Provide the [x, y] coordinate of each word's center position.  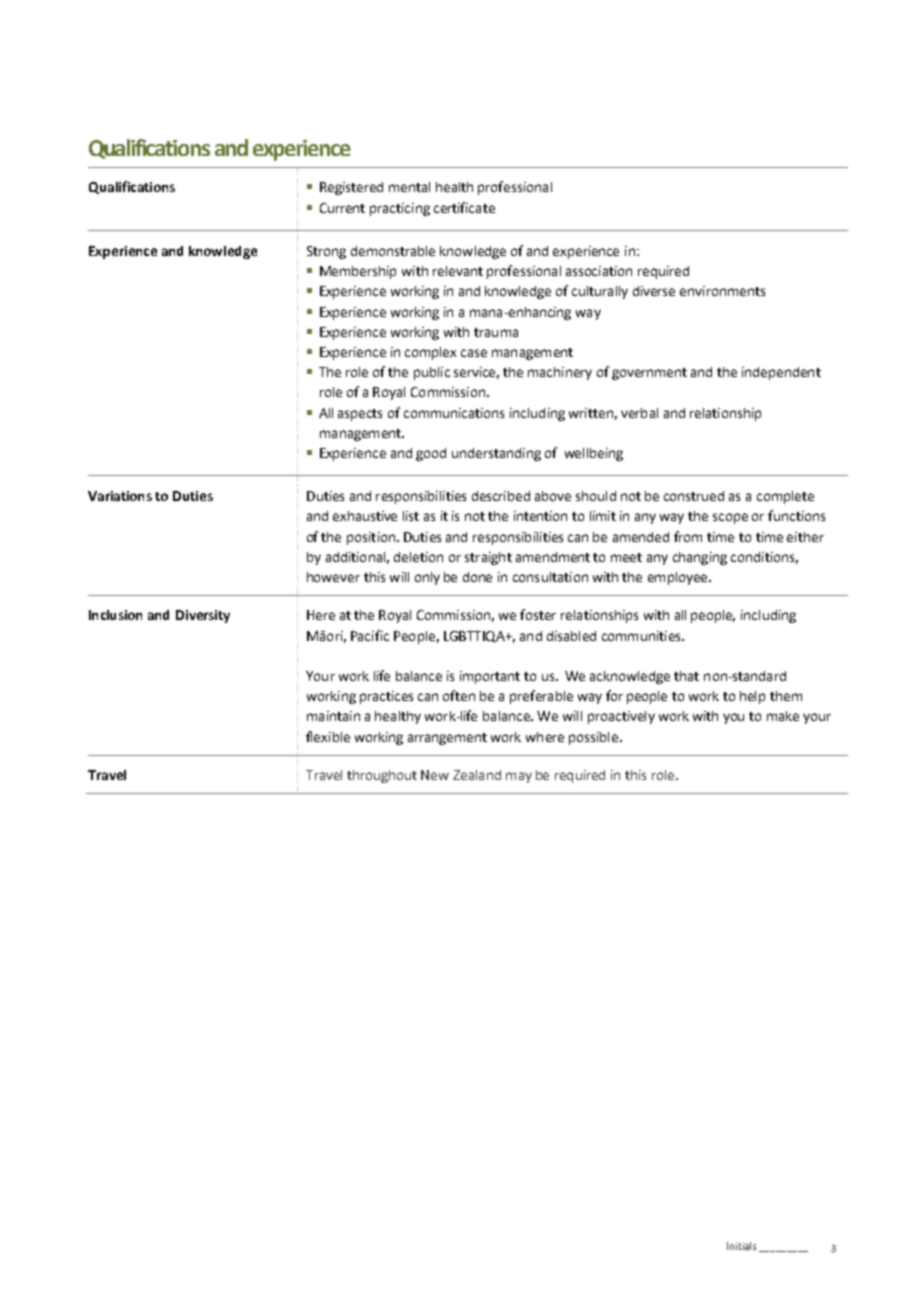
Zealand [477, 775]
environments [722, 291]
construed [694, 496]
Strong [326, 252]
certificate [464, 207]
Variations [120, 496]
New [435, 775]
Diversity [203, 616]
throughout [382, 776]
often [459, 695]
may [519, 777]
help [752, 697]
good [431, 454]
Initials [741, 1246]
